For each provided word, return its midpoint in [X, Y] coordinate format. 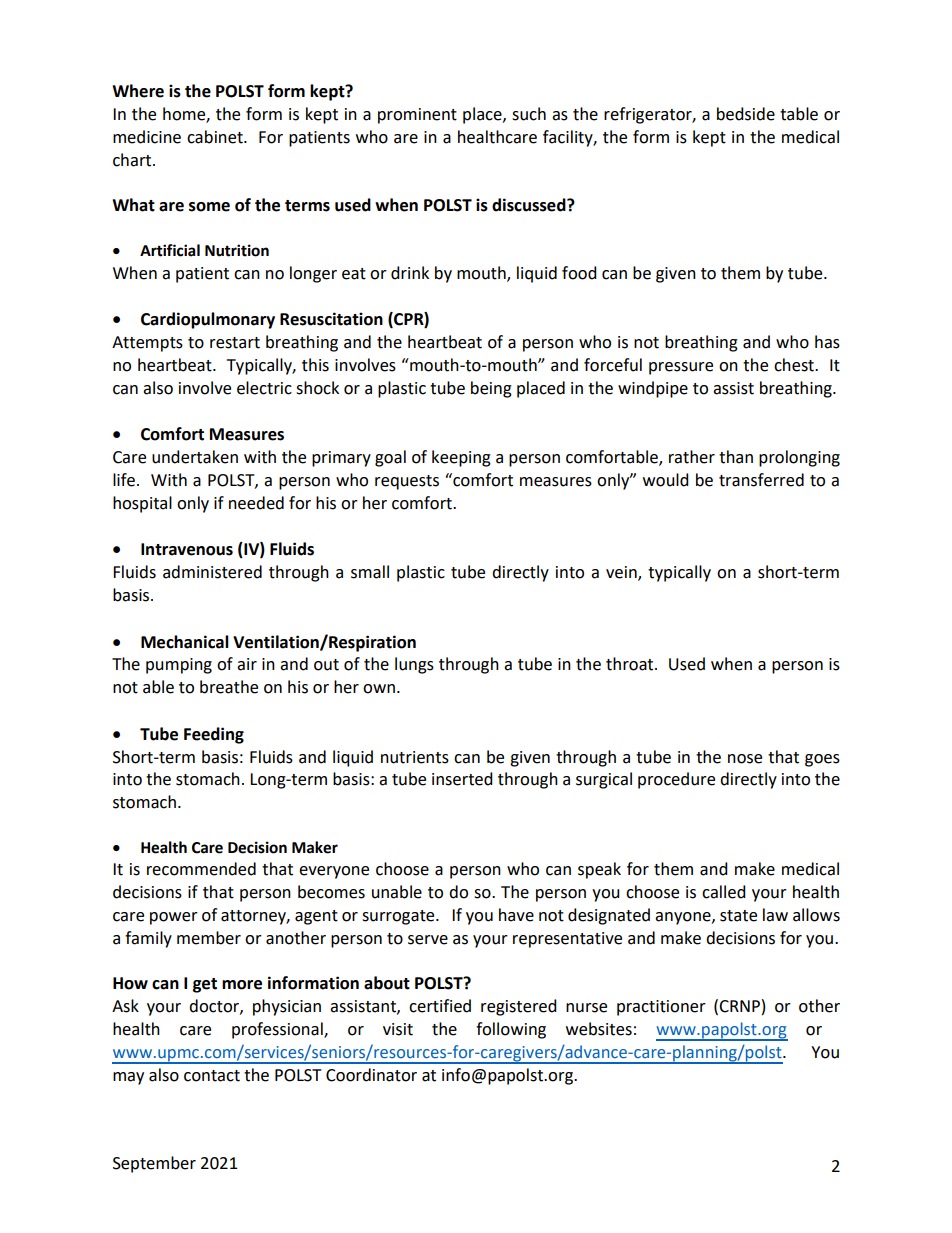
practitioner [661, 1008]
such [529, 114]
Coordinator [371, 1075]
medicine [147, 137]
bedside [746, 114]
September [154, 1164]
